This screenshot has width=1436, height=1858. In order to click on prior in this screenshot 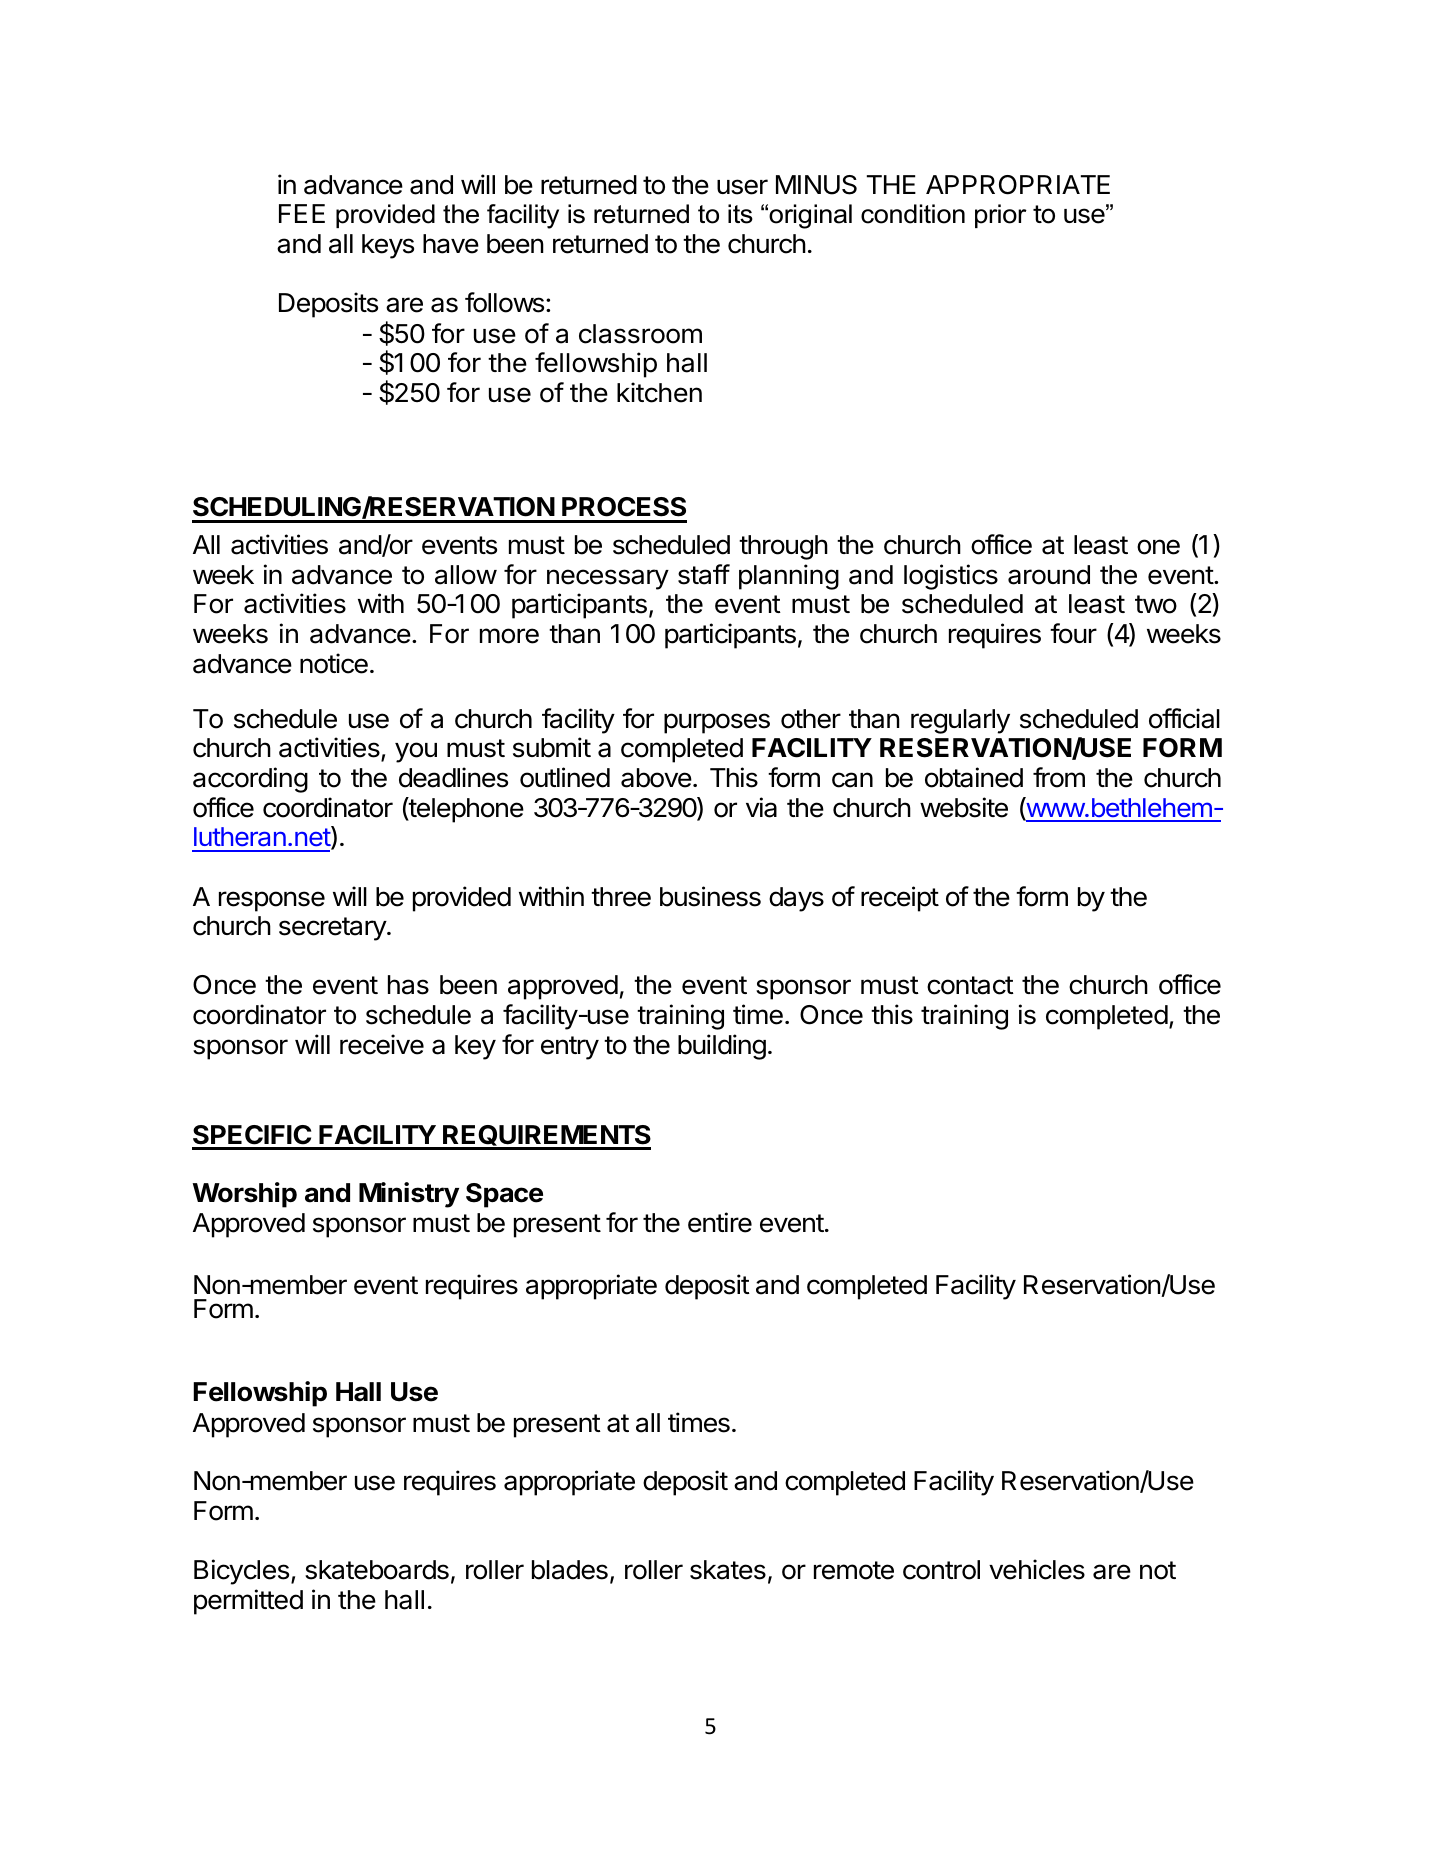, I will do `click(1001, 216)`.
